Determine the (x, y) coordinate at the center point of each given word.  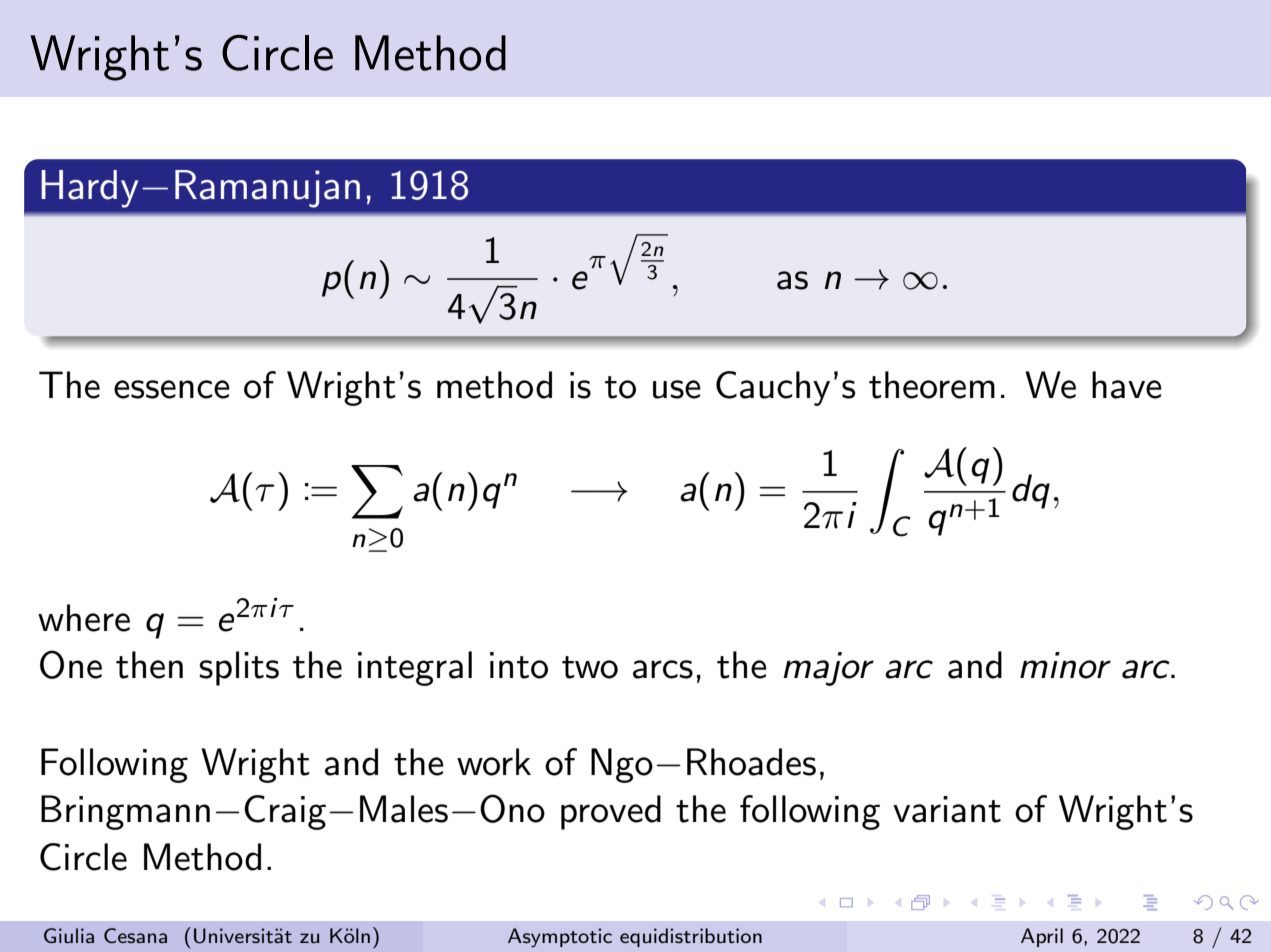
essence (172, 389)
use (677, 389)
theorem (932, 385)
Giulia (69, 935)
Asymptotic (560, 938)
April (1042, 937)
